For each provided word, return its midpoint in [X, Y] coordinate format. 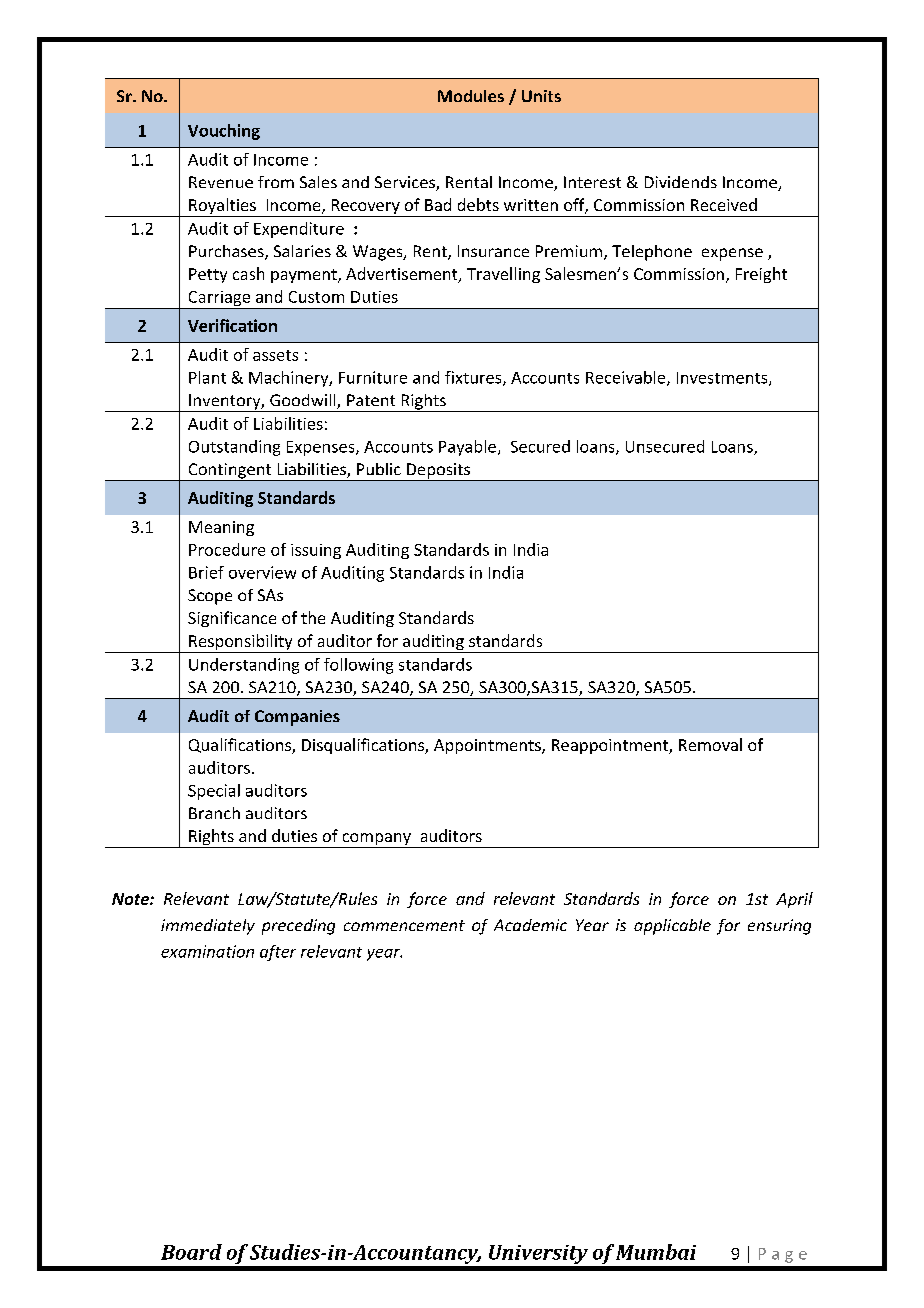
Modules [471, 96]
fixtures [474, 378]
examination [207, 951]
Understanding [244, 666]
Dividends [681, 182]
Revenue [221, 182]
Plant [207, 377]
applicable [672, 927]
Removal [710, 744]
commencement [404, 925]
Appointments [488, 746]
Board [191, 1252]
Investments [723, 379]
